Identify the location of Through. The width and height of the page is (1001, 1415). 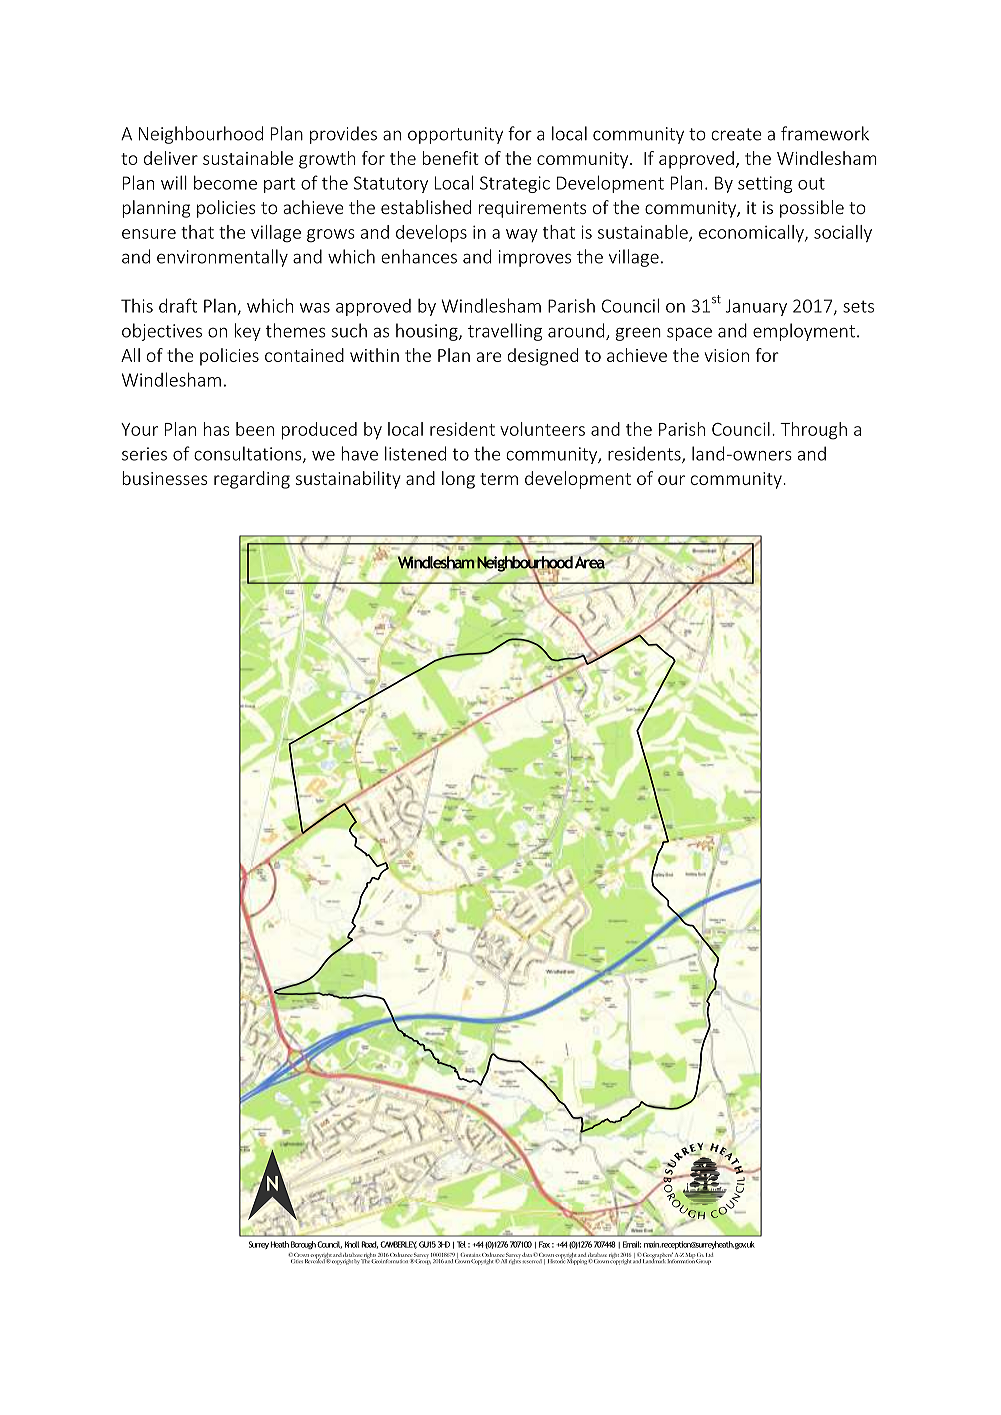
(813, 431).
